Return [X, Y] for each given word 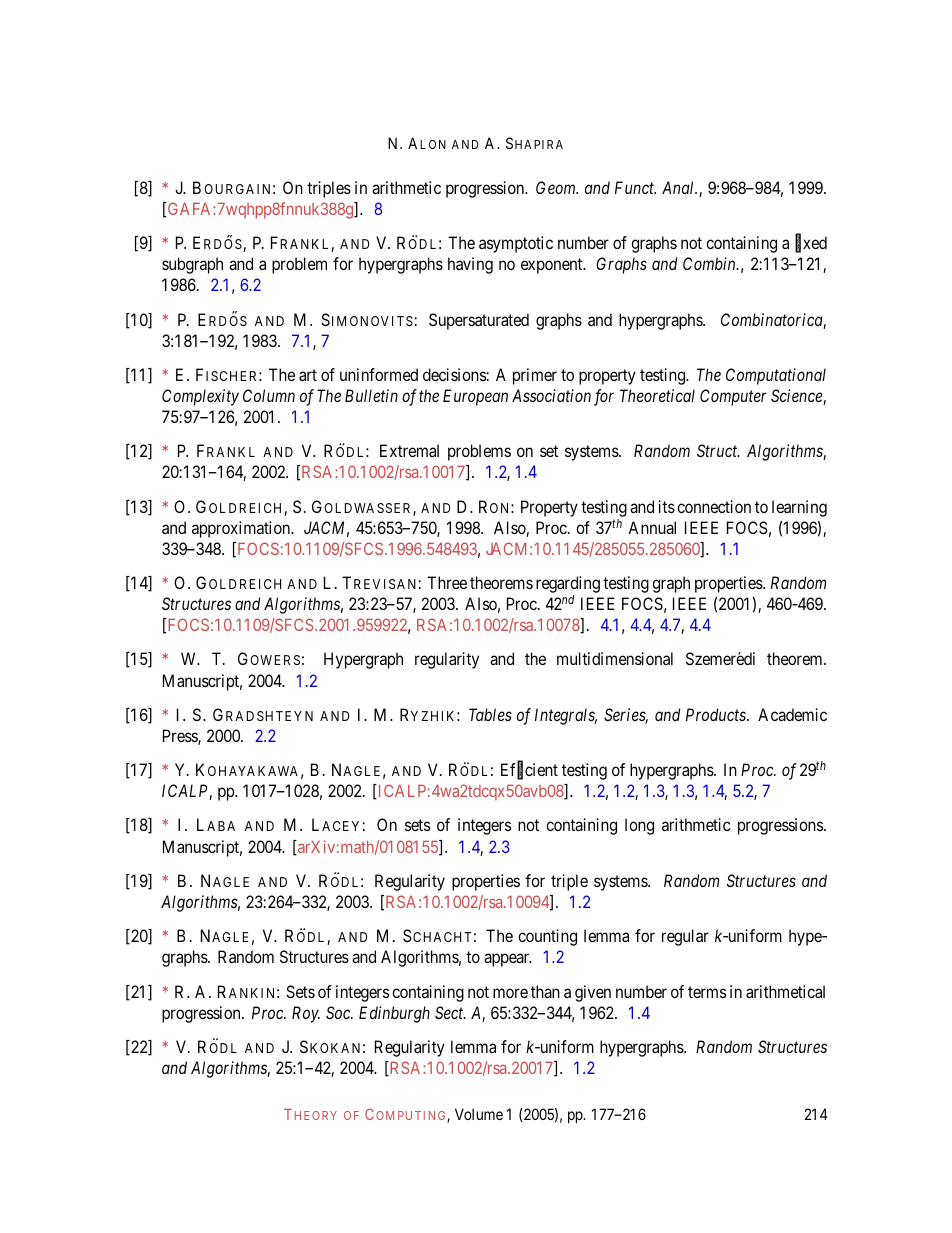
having [470, 265]
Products [717, 714]
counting [547, 937]
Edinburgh [394, 1014]
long [639, 826]
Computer [733, 397]
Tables [490, 714]
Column [269, 395]
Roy [306, 1014]
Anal [679, 187]
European [475, 397]
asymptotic [516, 244]
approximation [242, 529]
